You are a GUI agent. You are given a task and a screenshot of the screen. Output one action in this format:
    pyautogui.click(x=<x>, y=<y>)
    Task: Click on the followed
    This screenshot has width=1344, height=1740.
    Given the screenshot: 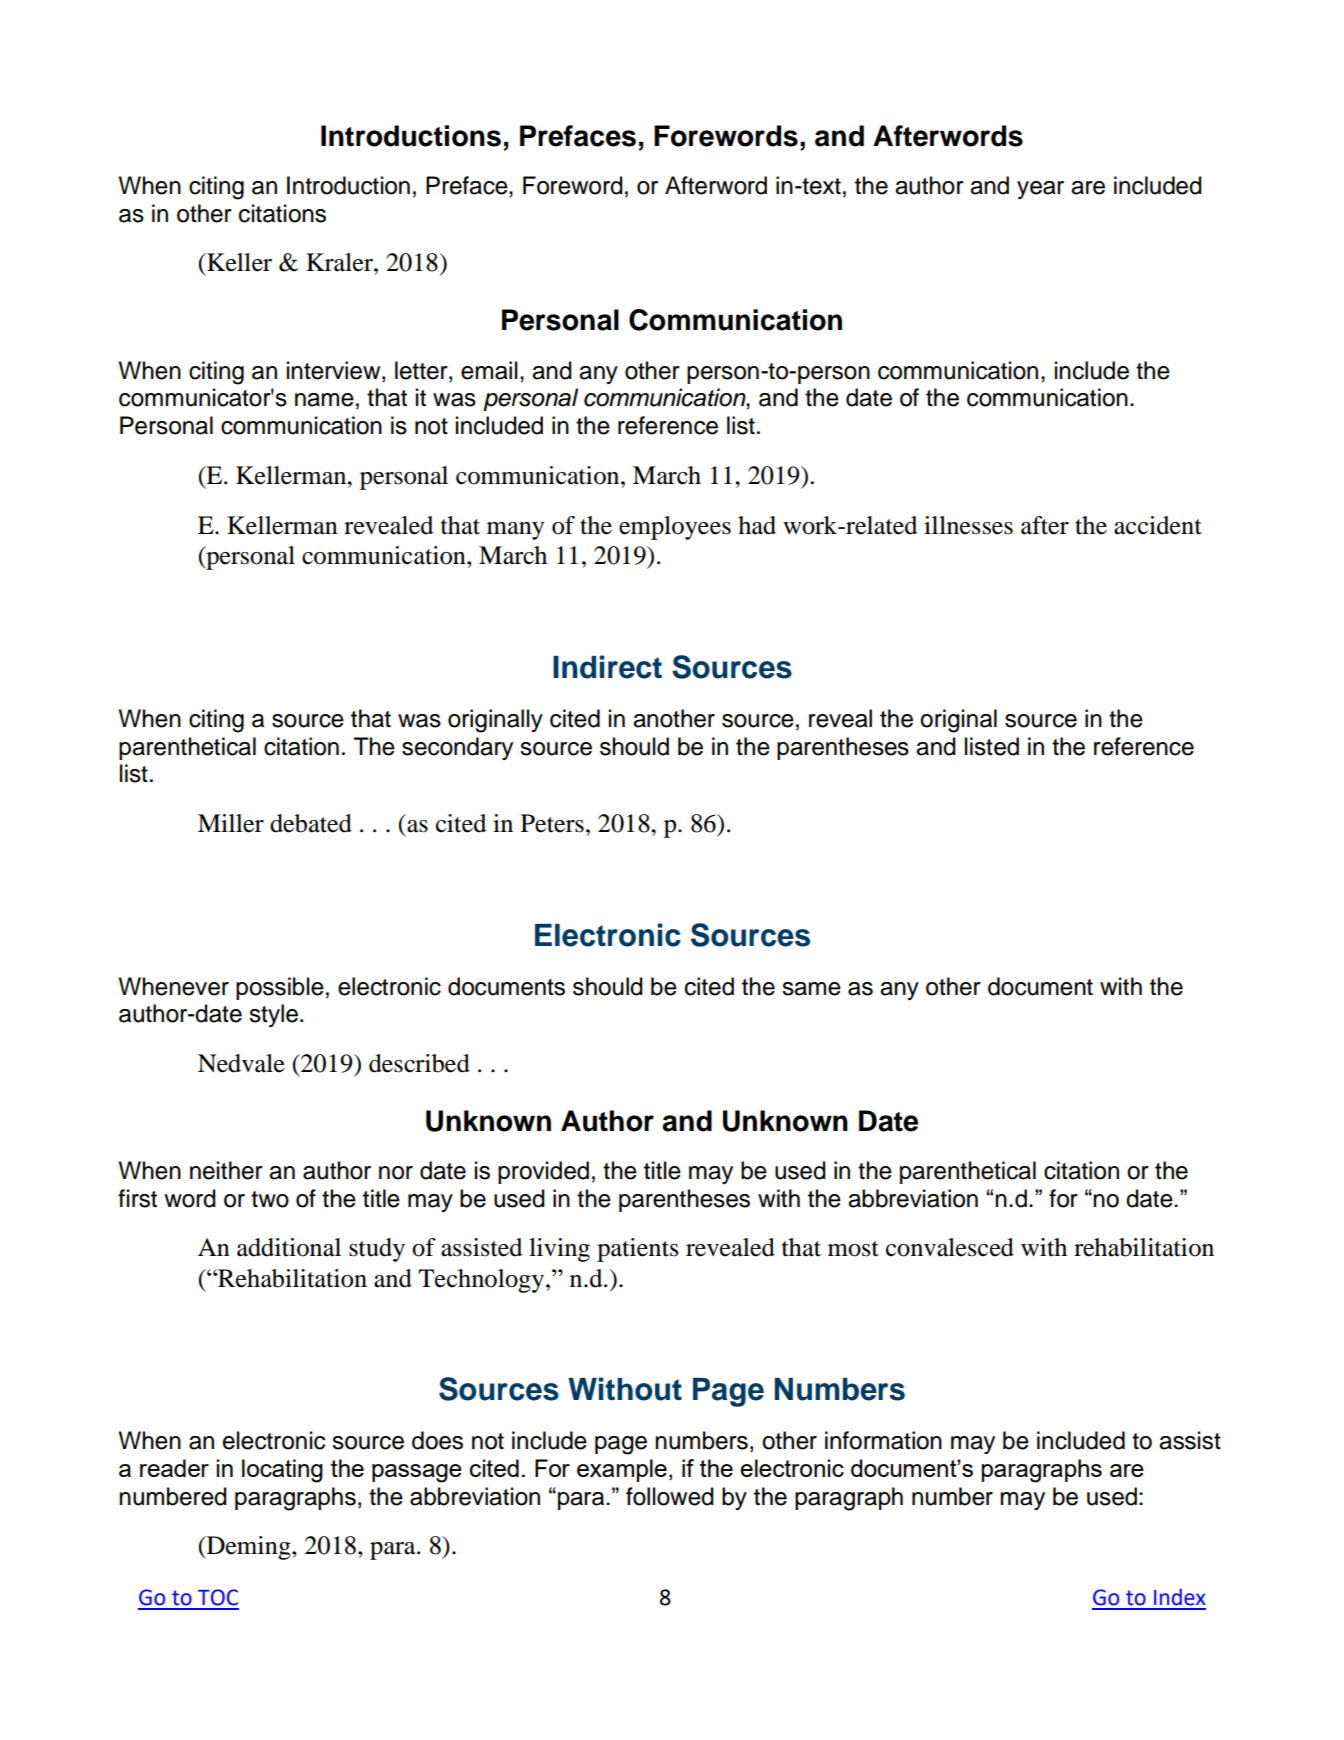 What is the action you would take?
    pyautogui.click(x=670, y=1496)
